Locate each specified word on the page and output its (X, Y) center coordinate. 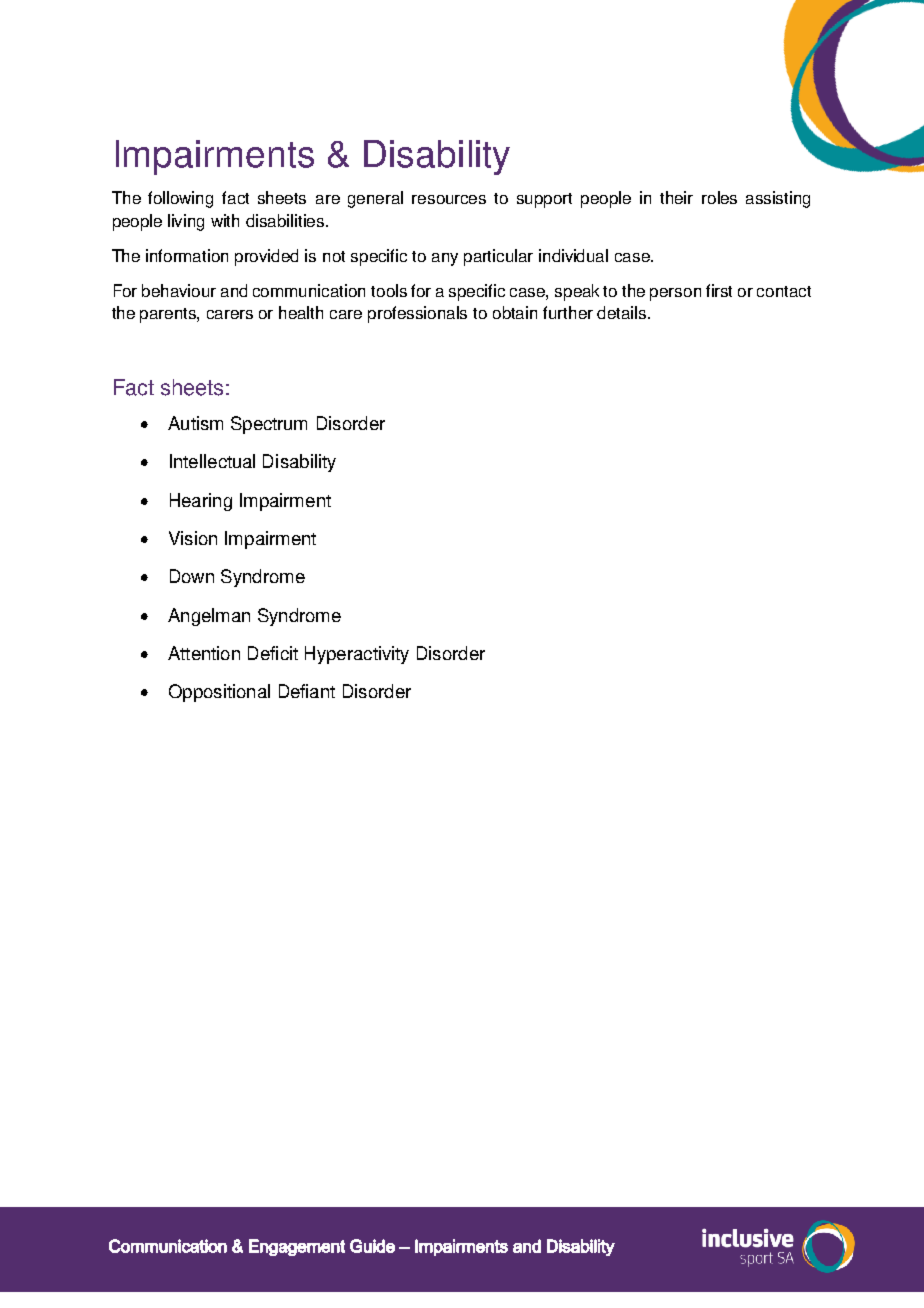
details (623, 312)
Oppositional (219, 693)
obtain (515, 312)
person (675, 294)
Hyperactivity (357, 655)
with (225, 220)
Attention (204, 653)
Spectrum (269, 425)
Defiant (307, 691)
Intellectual (212, 461)
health (301, 312)
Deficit (273, 653)
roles (719, 197)
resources (449, 199)
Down (192, 576)
